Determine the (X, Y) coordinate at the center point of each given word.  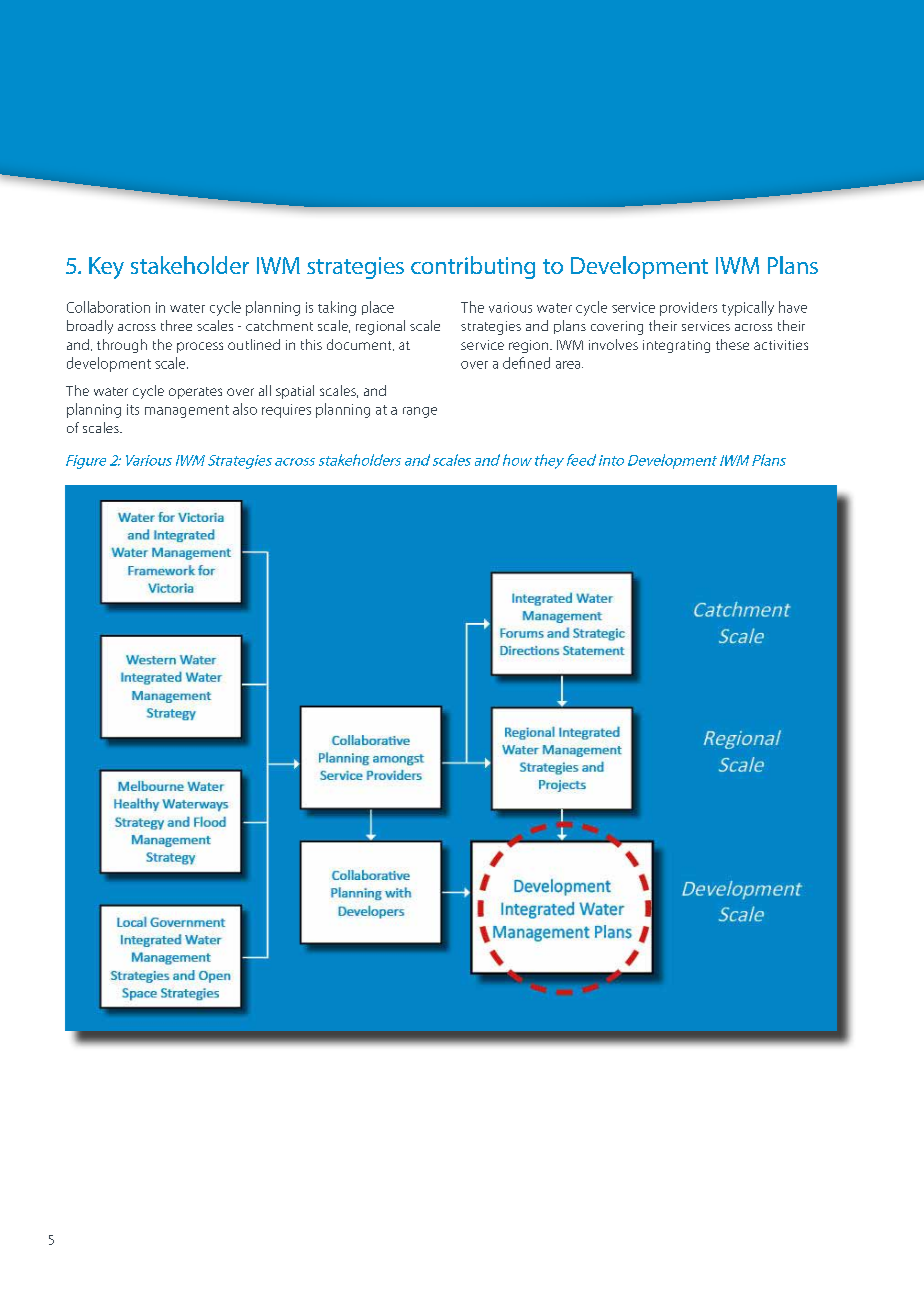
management (187, 411)
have (793, 307)
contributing (473, 267)
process (200, 347)
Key (106, 268)
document (360, 345)
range (420, 412)
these (732, 344)
